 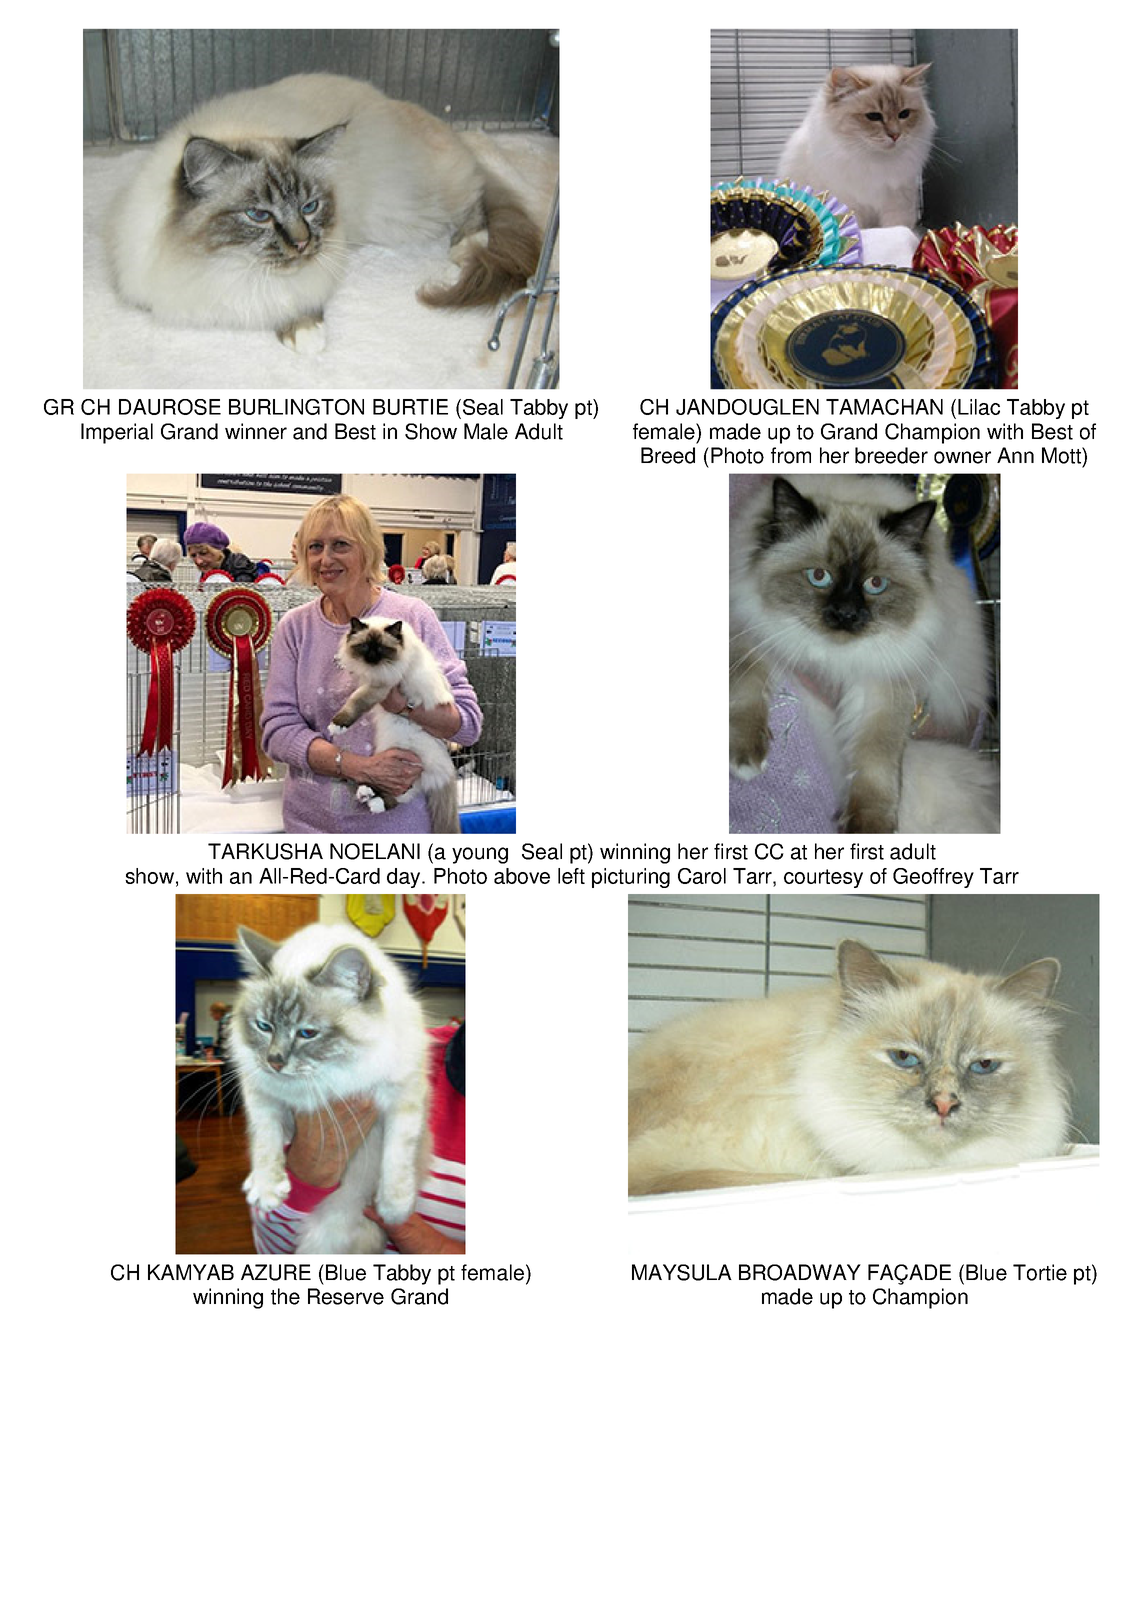 What do you see at coordinates (791, 455) in the screenshot?
I see `from` at bounding box center [791, 455].
